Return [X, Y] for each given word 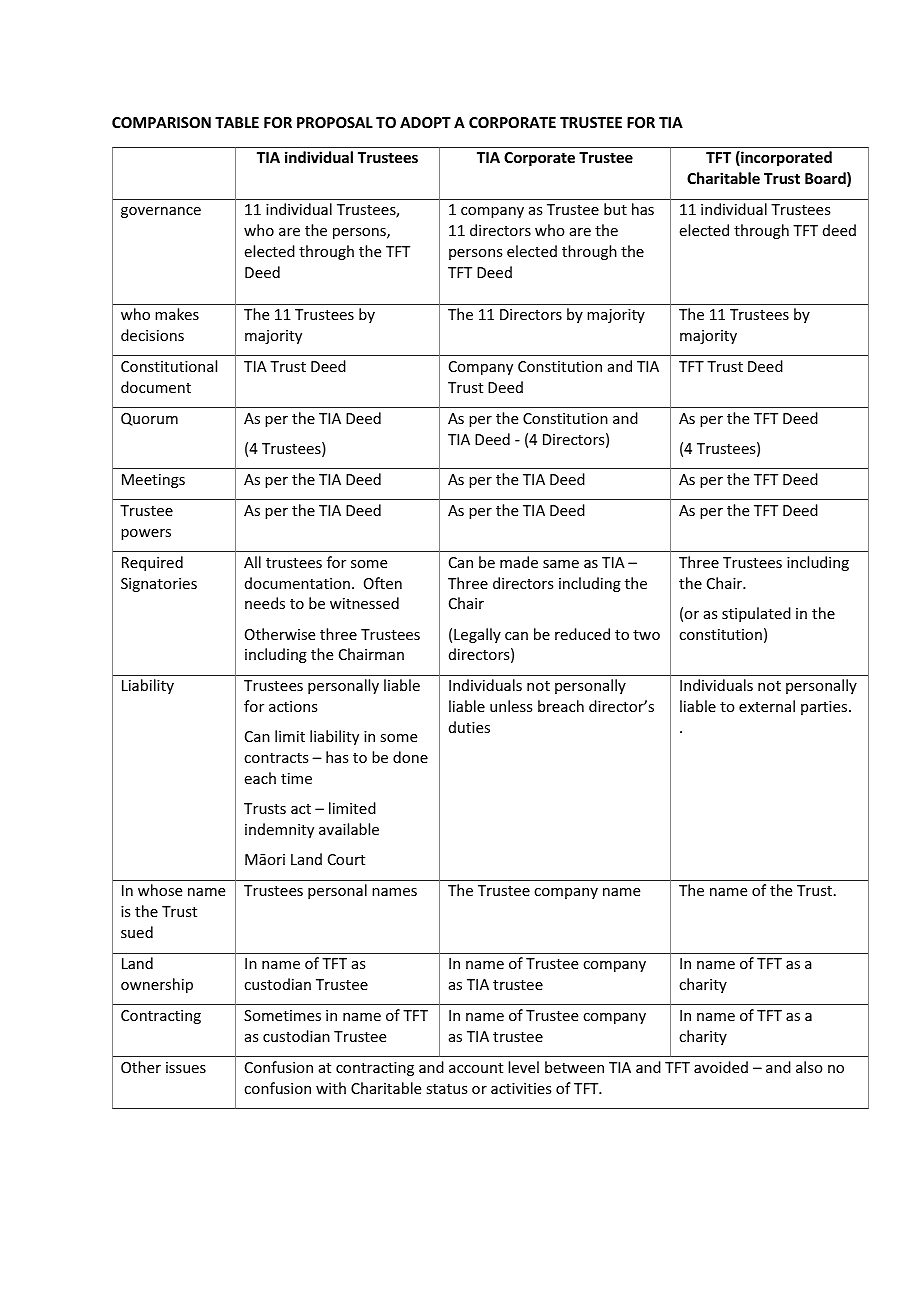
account [476, 1068]
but [615, 209]
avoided [721, 1067]
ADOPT [425, 122]
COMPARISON [161, 122]
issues [186, 1067]
